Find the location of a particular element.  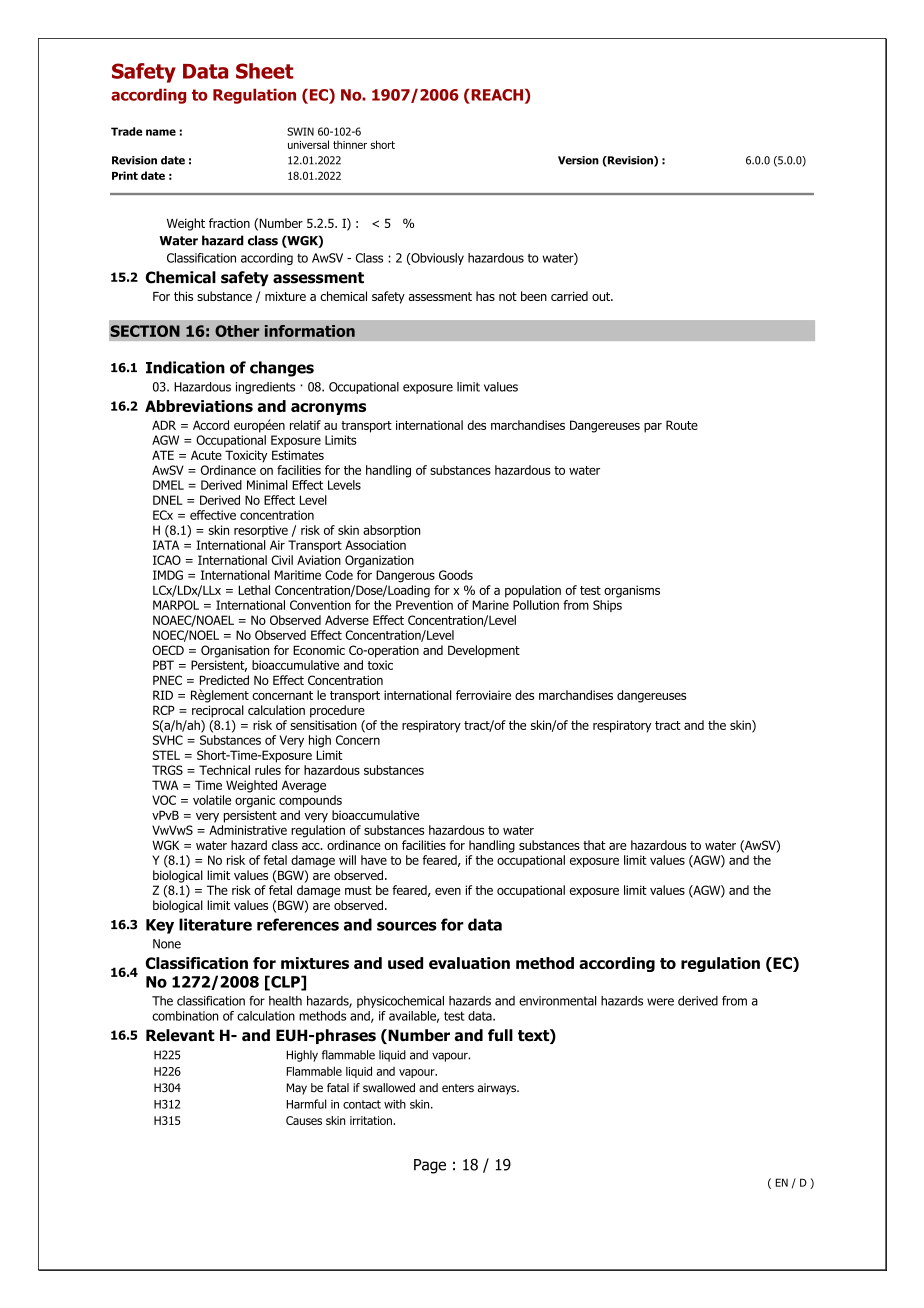

Version is located at coordinates (578, 160).
